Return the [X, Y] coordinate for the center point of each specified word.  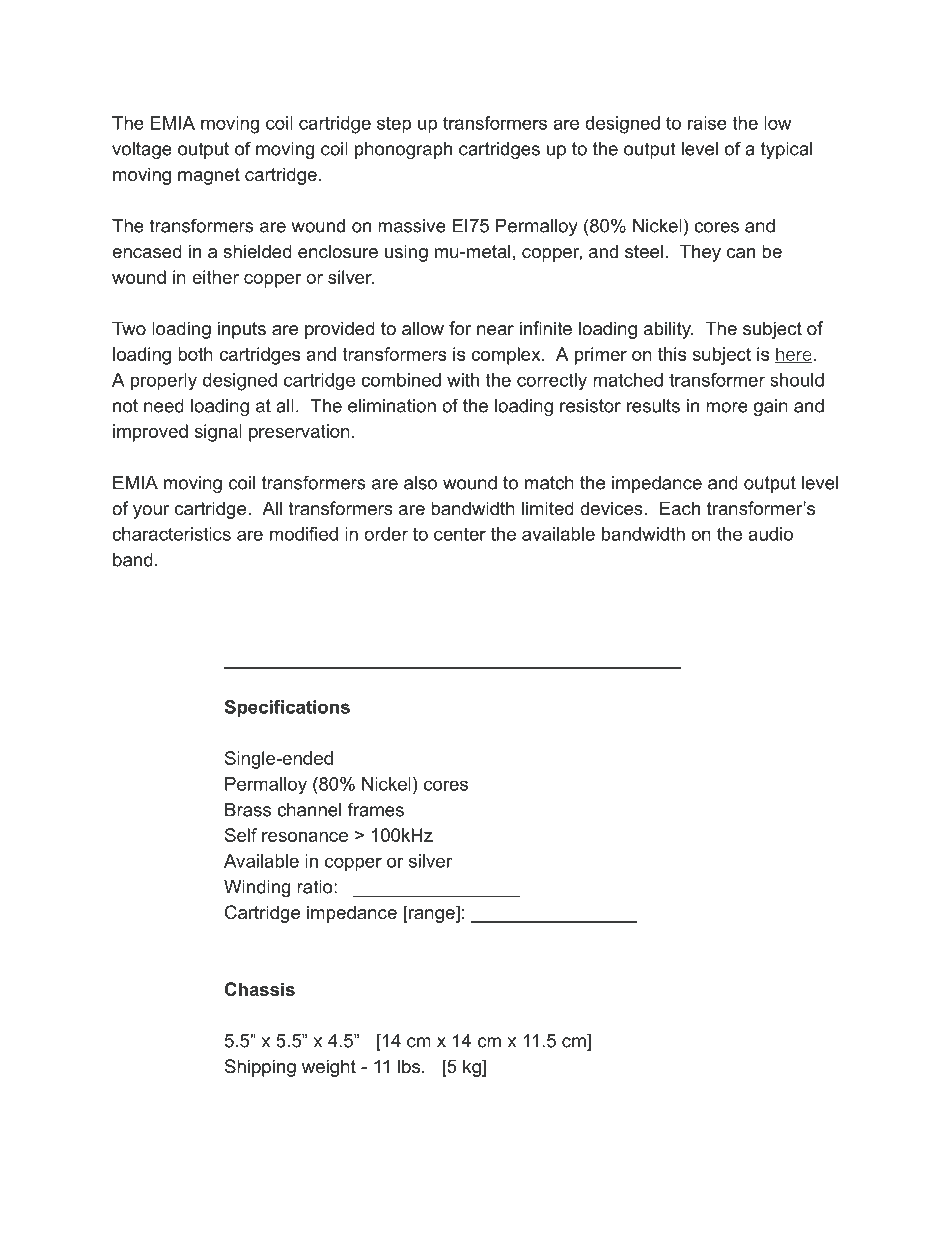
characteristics [171, 534]
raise [707, 123]
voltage [142, 150]
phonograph [403, 150]
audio [770, 534]
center [460, 534]
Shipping [260, 1068]
